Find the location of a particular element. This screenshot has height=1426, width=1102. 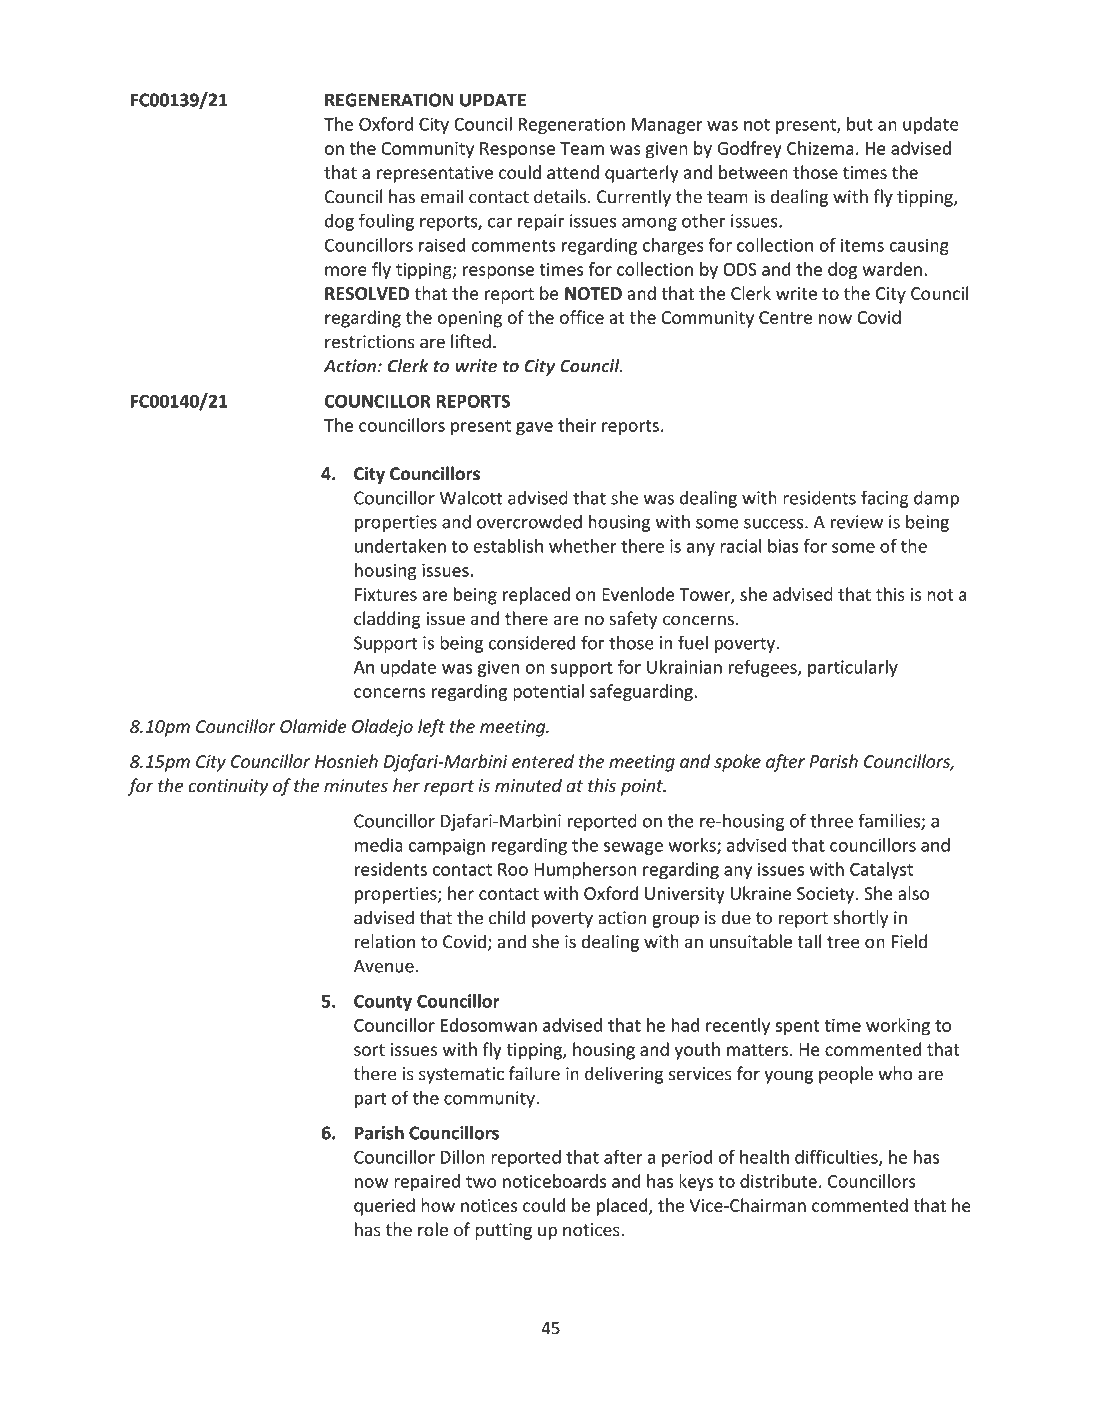

fouling is located at coordinates (386, 222).
